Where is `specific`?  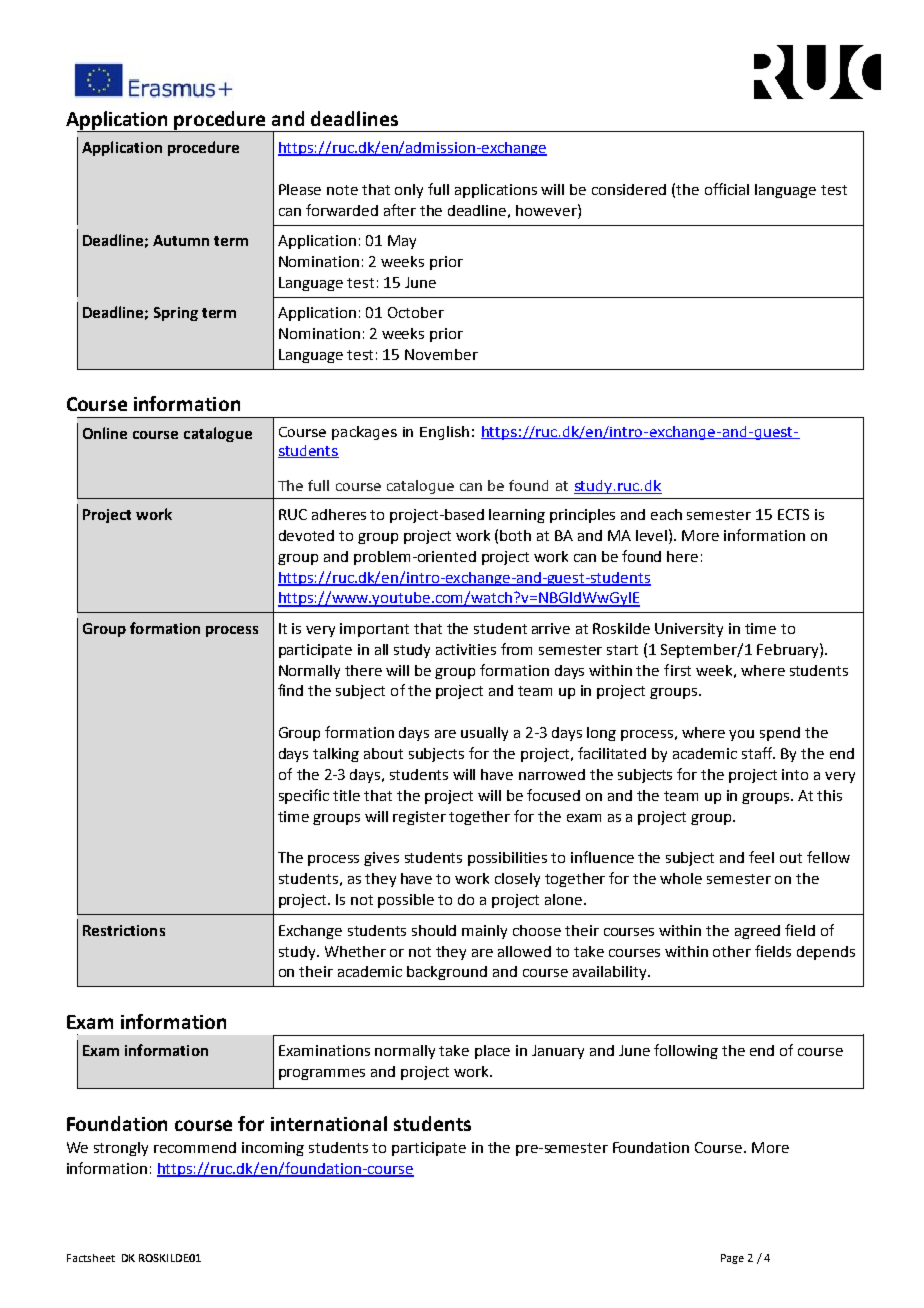
specific is located at coordinates (304, 796).
